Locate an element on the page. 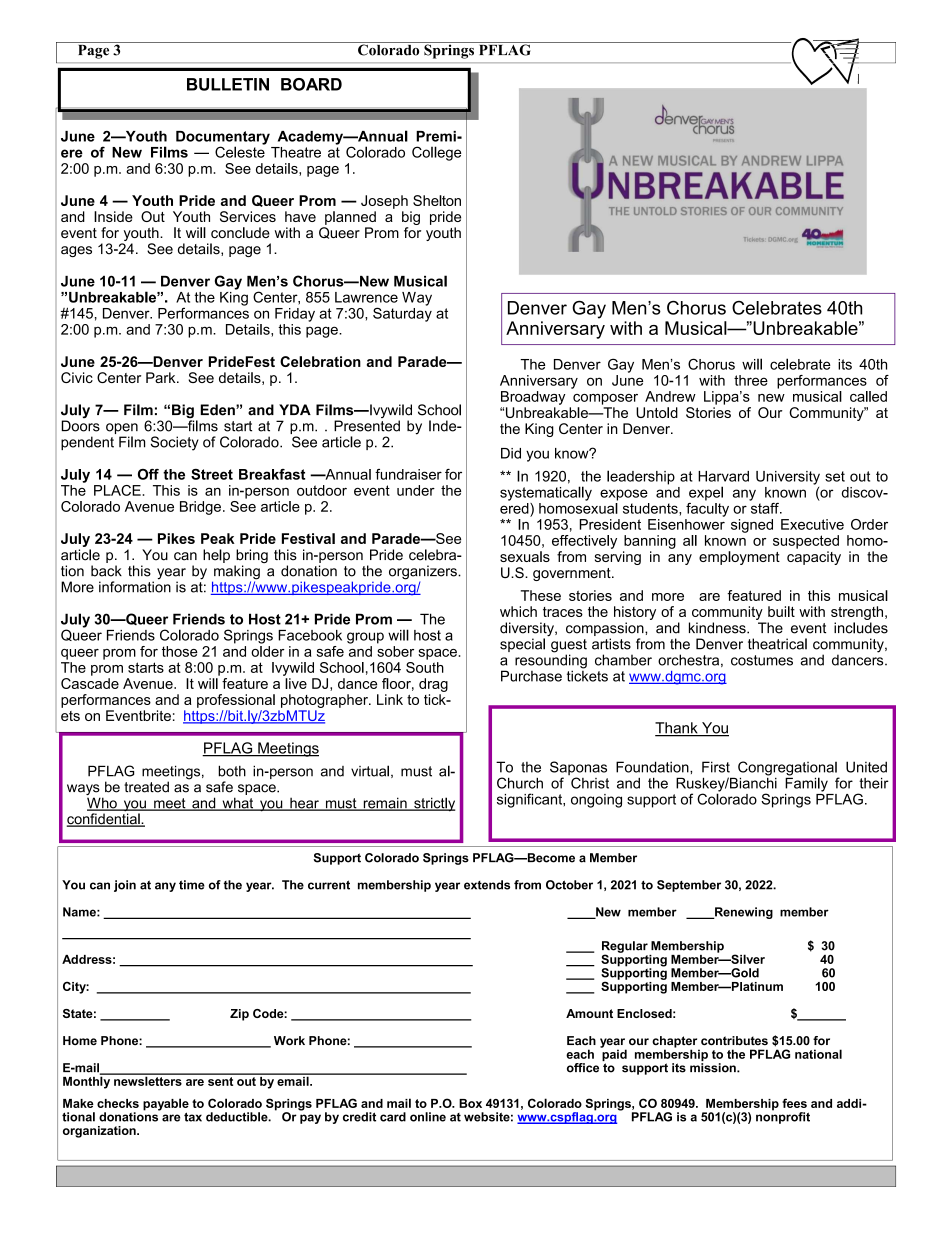  Shelton is located at coordinates (437, 200).
